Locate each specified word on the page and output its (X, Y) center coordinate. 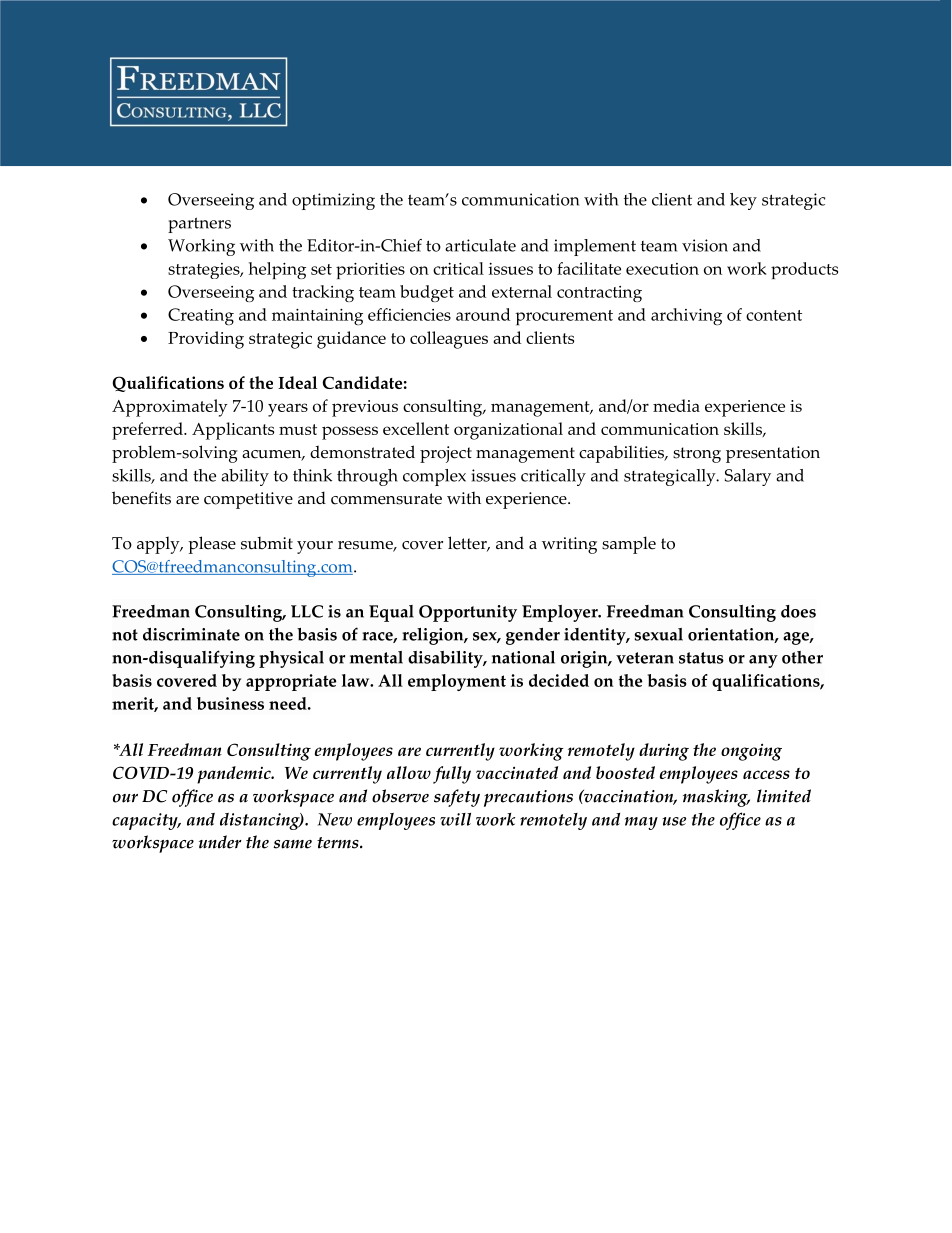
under (220, 842)
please (212, 545)
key (743, 201)
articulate (480, 245)
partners (199, 225)
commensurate (386, 499)
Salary (748, 477)
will (455, 819)
